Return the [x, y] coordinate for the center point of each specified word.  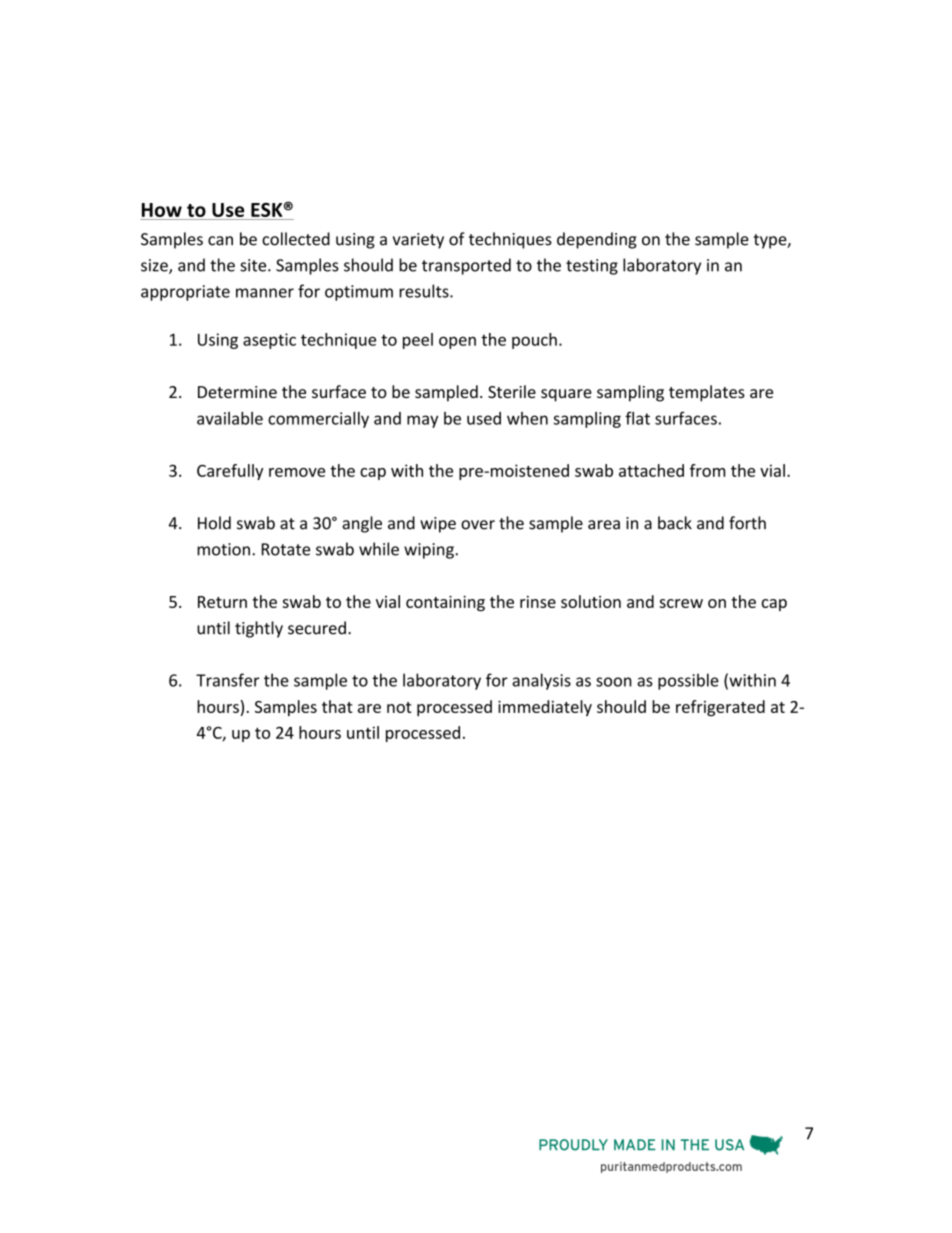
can [220, 241]
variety [418, 241]
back [675, 523]
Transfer [227, 680]
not [399, 707]
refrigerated [720, 708]
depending [597, 240]
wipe [438, 525]
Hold [214, 523]
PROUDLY [573, 1145]
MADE [635, 1144]
